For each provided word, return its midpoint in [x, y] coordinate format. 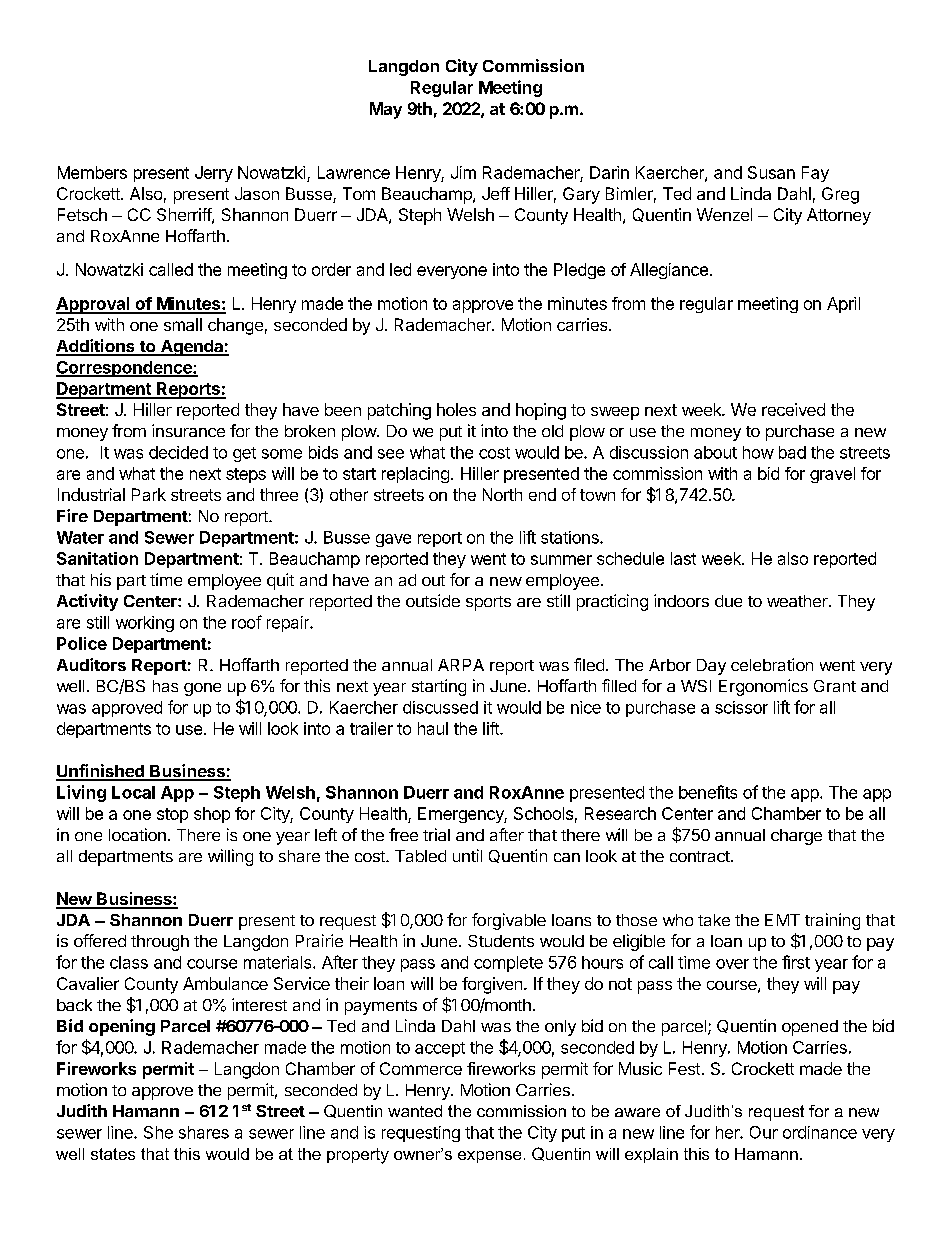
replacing [415, 475]
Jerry [214, 174]
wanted [415, 1111]
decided [178, 452]
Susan [771, 172]
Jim [463, 172]
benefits [708, 792]
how [758, 452]
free [403, 834]
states [113, 1154]
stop [172, 815]
